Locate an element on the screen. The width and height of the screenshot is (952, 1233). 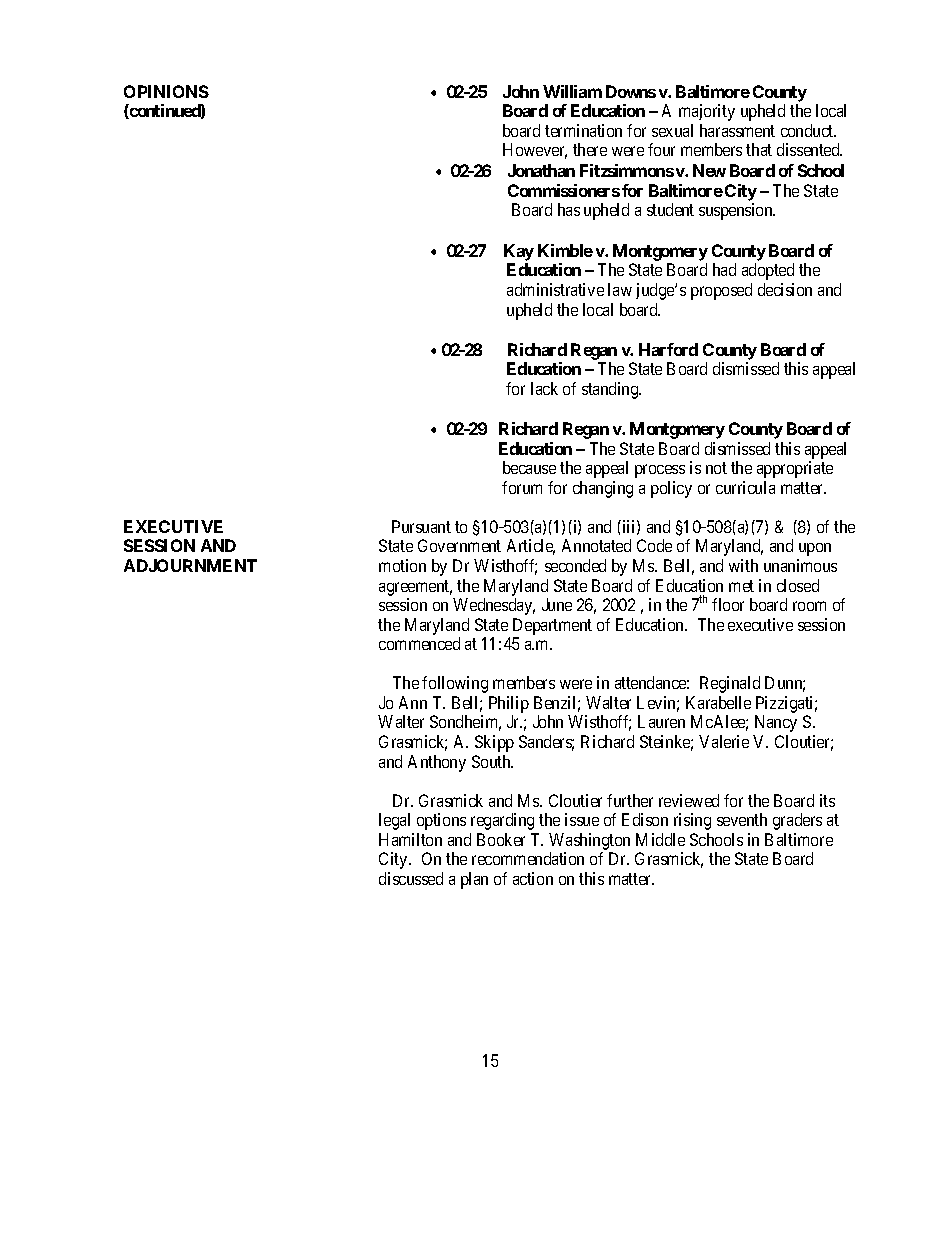
seventh is located at coordinates (742, 819).
